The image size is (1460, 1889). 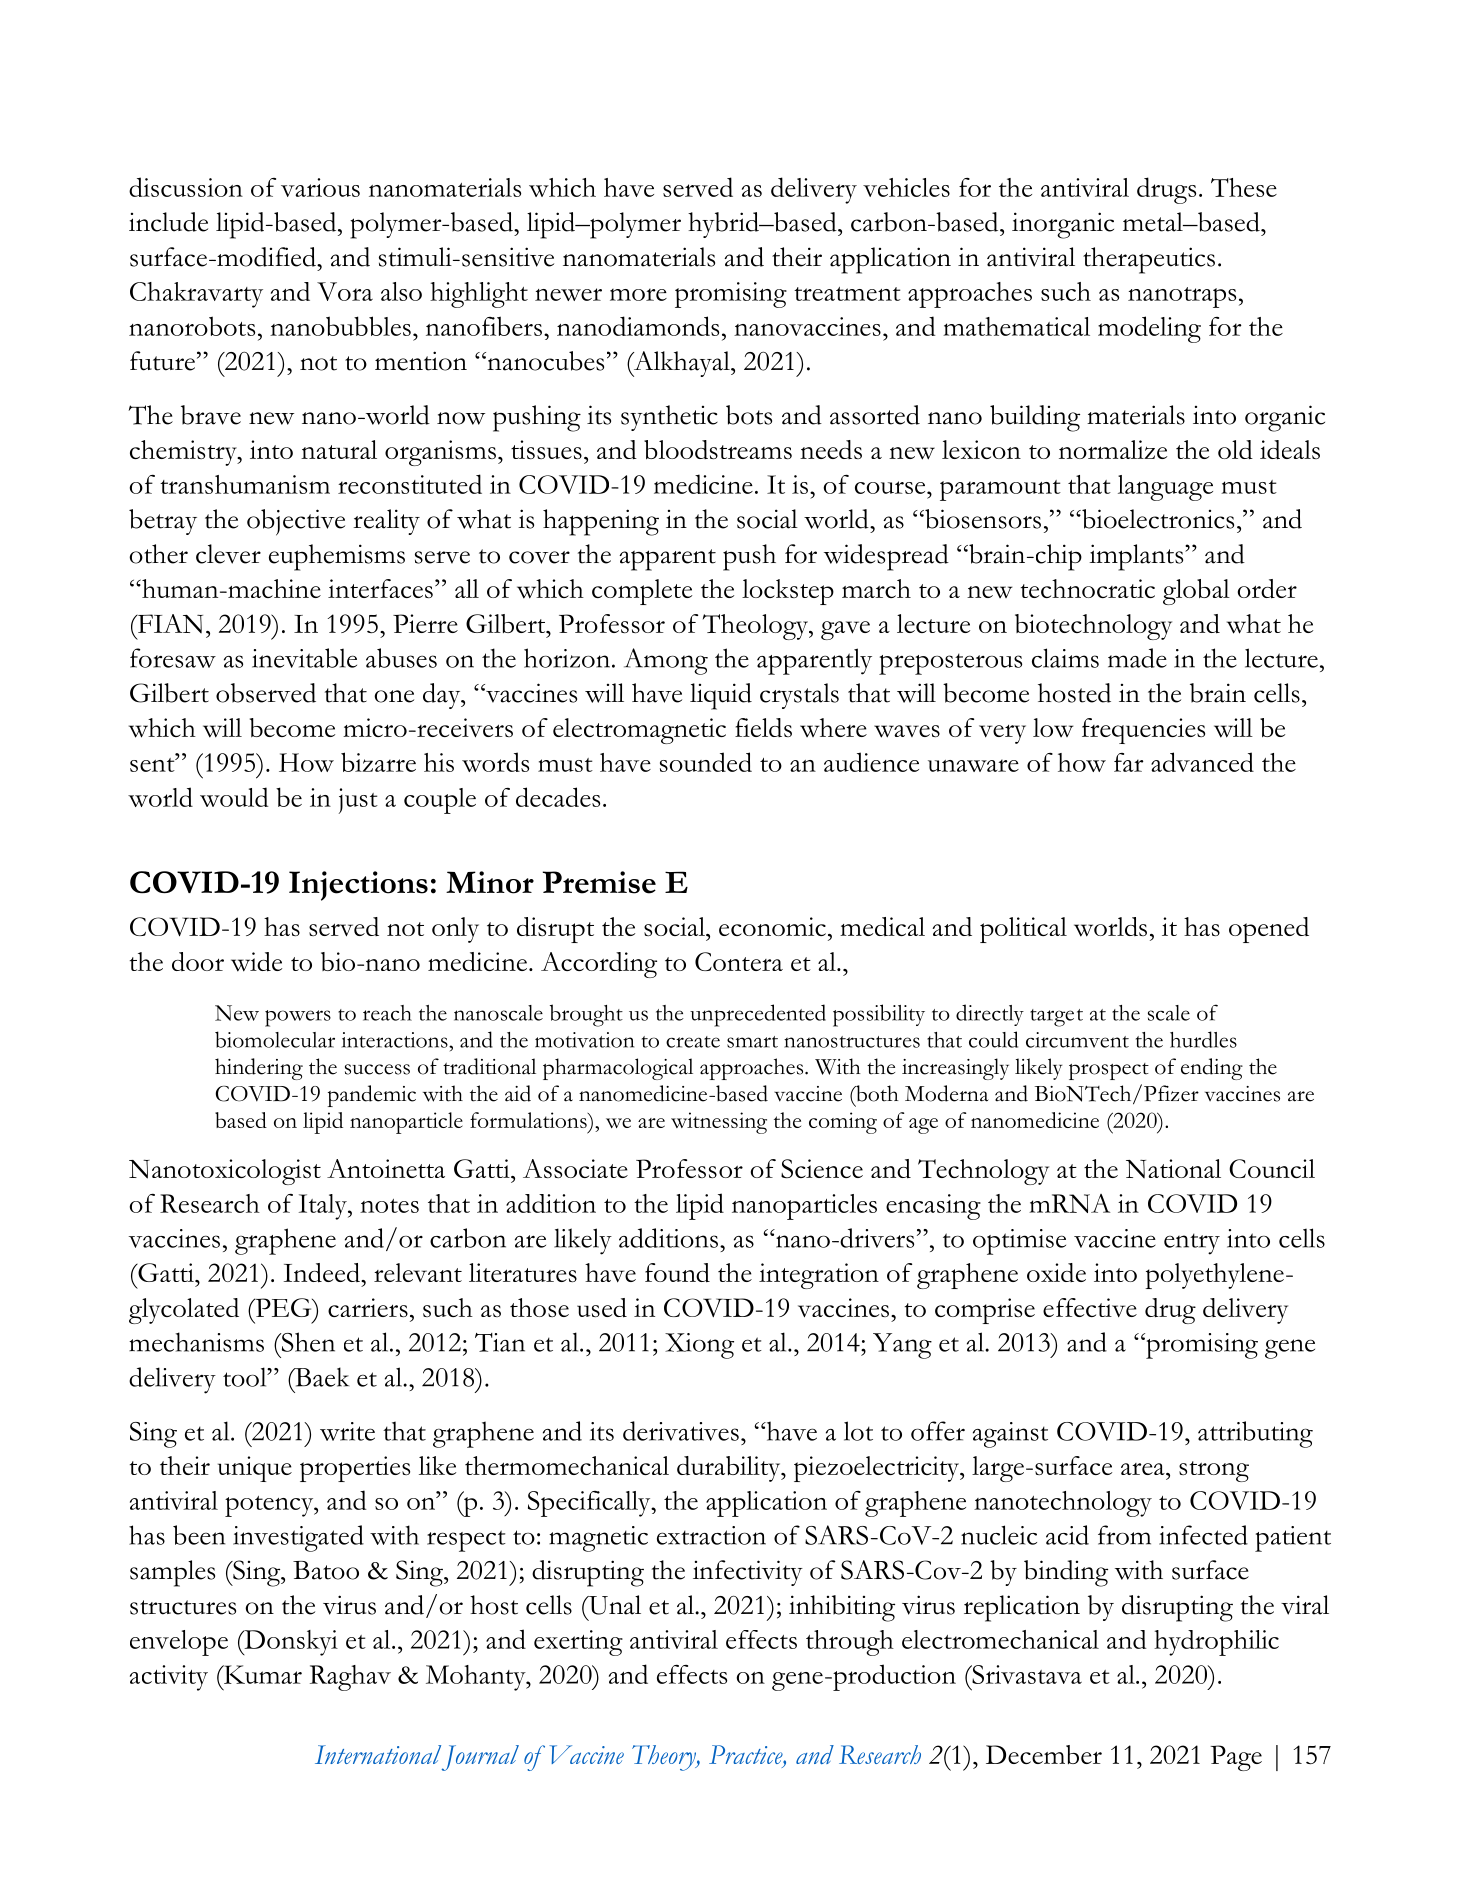 What do you see at coordinates (320, 187) in the screenshot?
I see `various` at bounding box center [320, 187].
